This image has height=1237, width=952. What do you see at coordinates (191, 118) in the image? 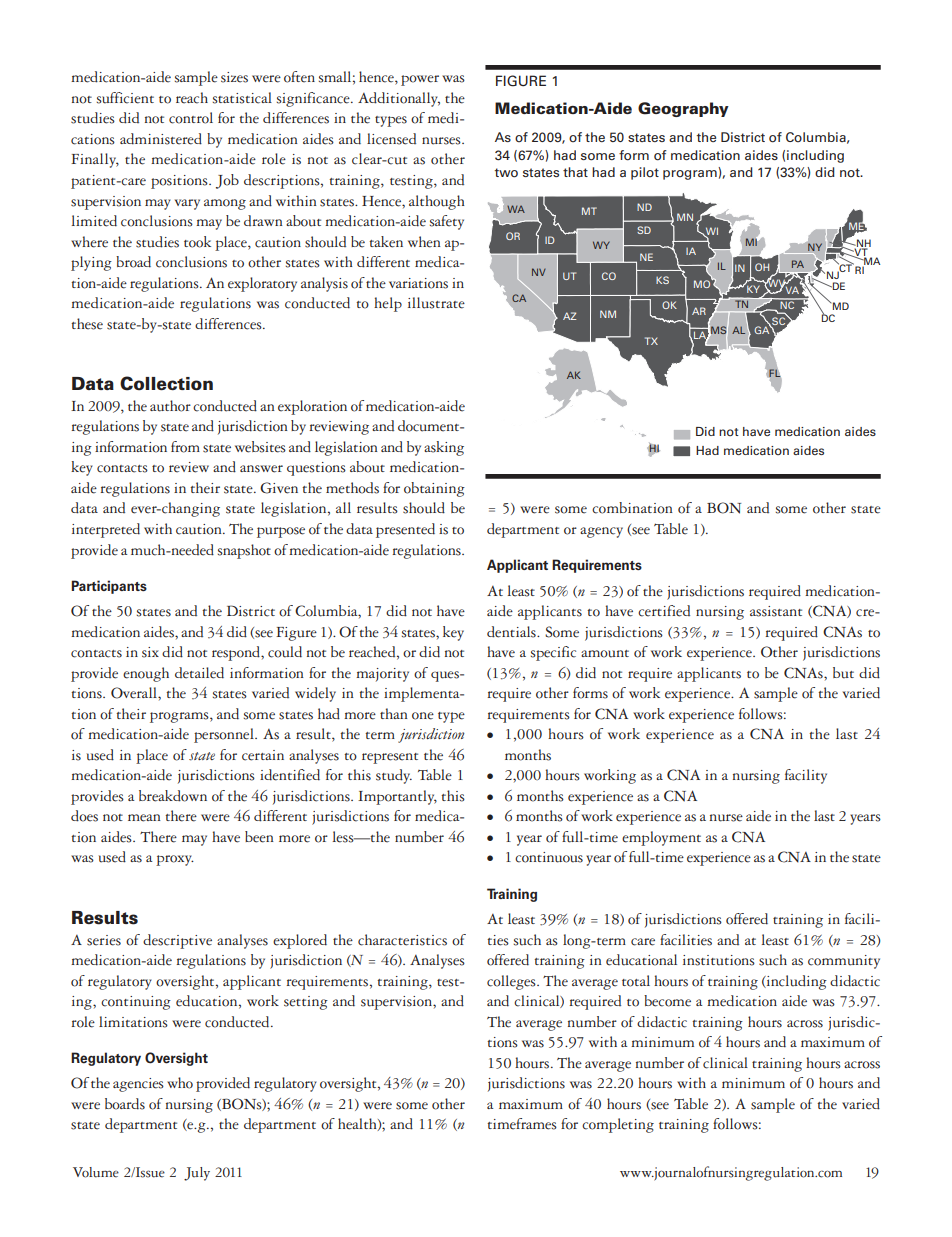
I see `control` at bounding box center [191, 118].
